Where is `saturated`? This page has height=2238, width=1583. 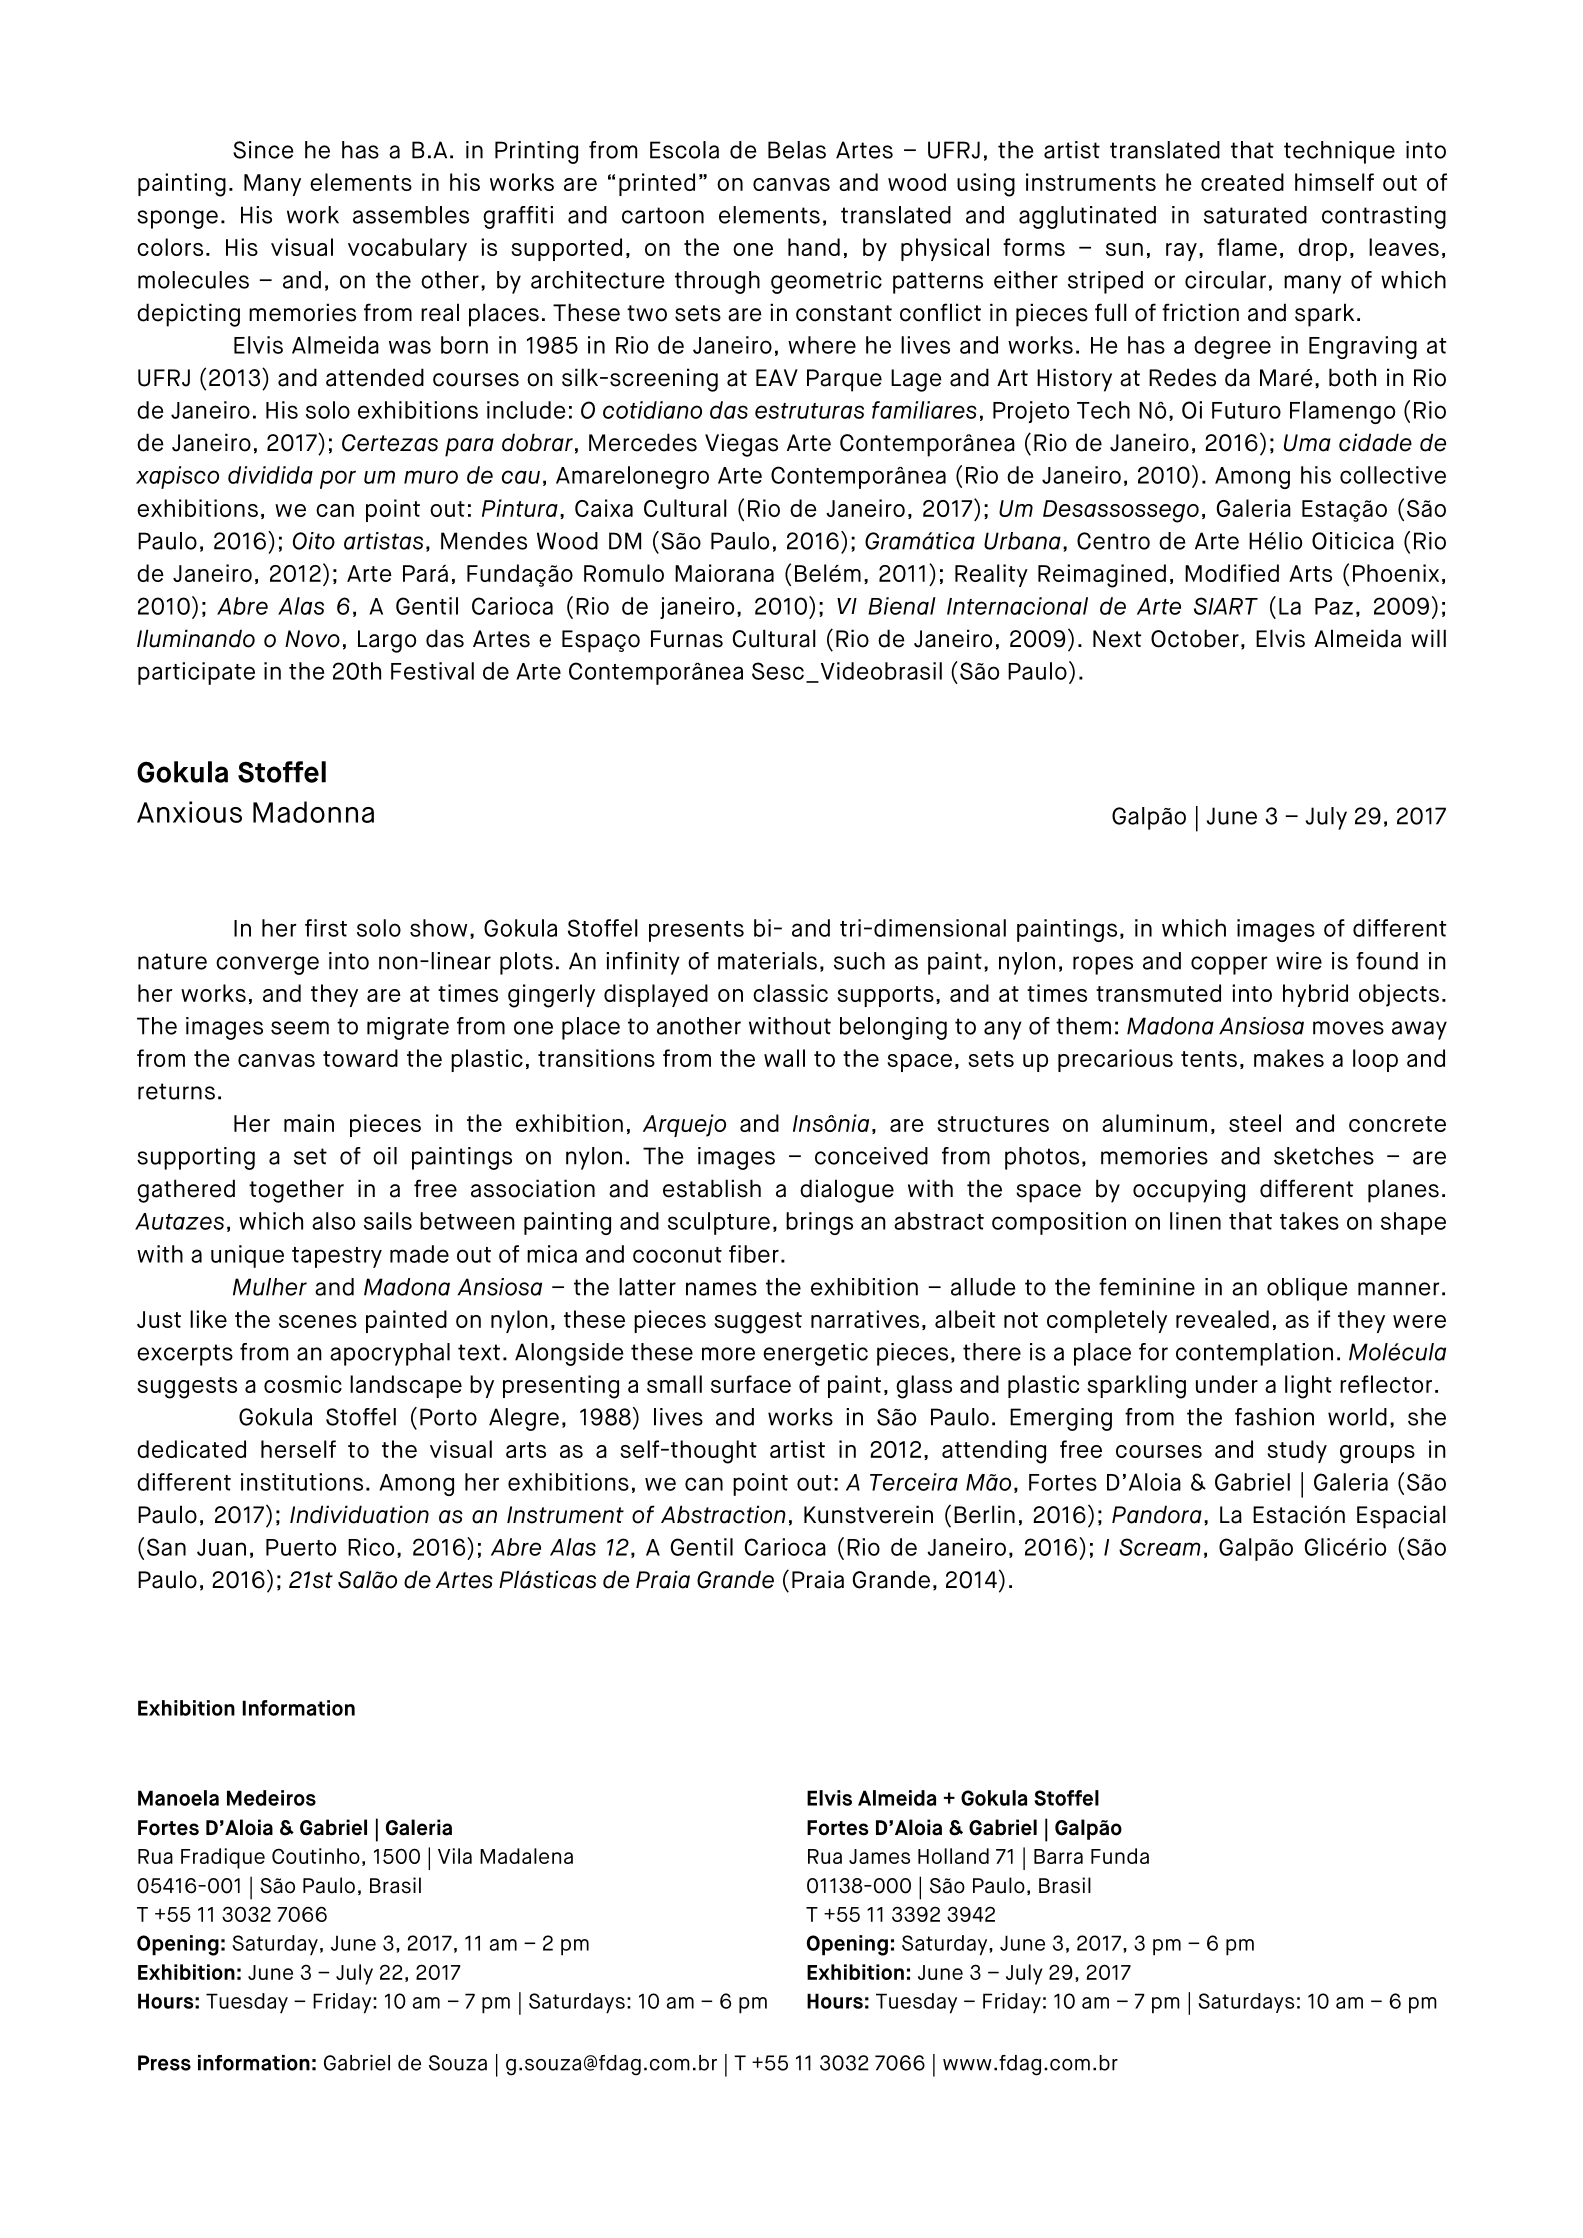
saturated is located at coordinates (1255, 215).
